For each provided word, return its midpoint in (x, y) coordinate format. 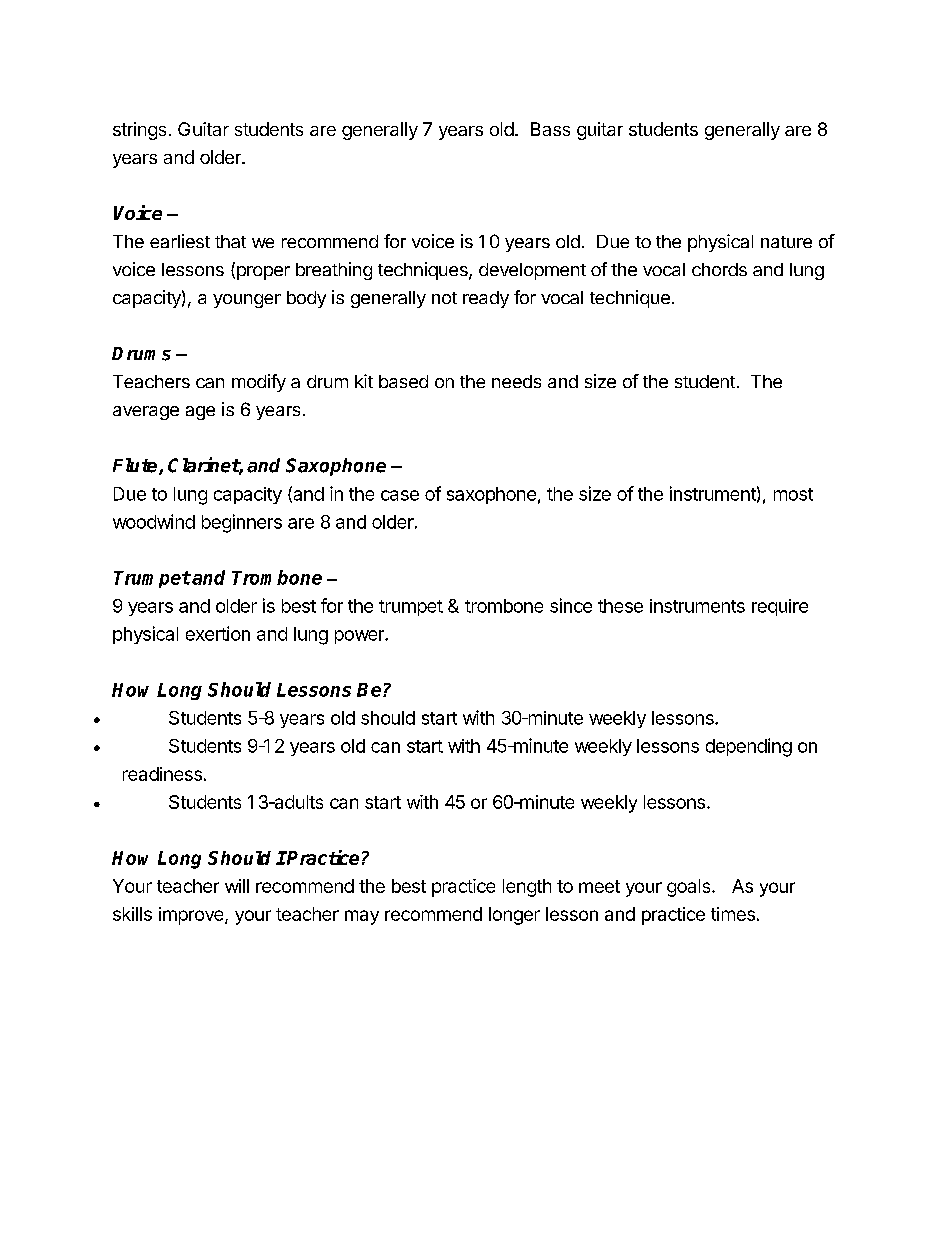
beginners (242, 523)
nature (786, 242)
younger (247, 301)
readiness (162, 774)
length (527, 888)
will (237, 886)
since (571, 605)
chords (719, 269)
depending (749, 747)
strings (139, 131)
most (793, 494)
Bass (550, 129)
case (400, 495)
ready (486, 299)
